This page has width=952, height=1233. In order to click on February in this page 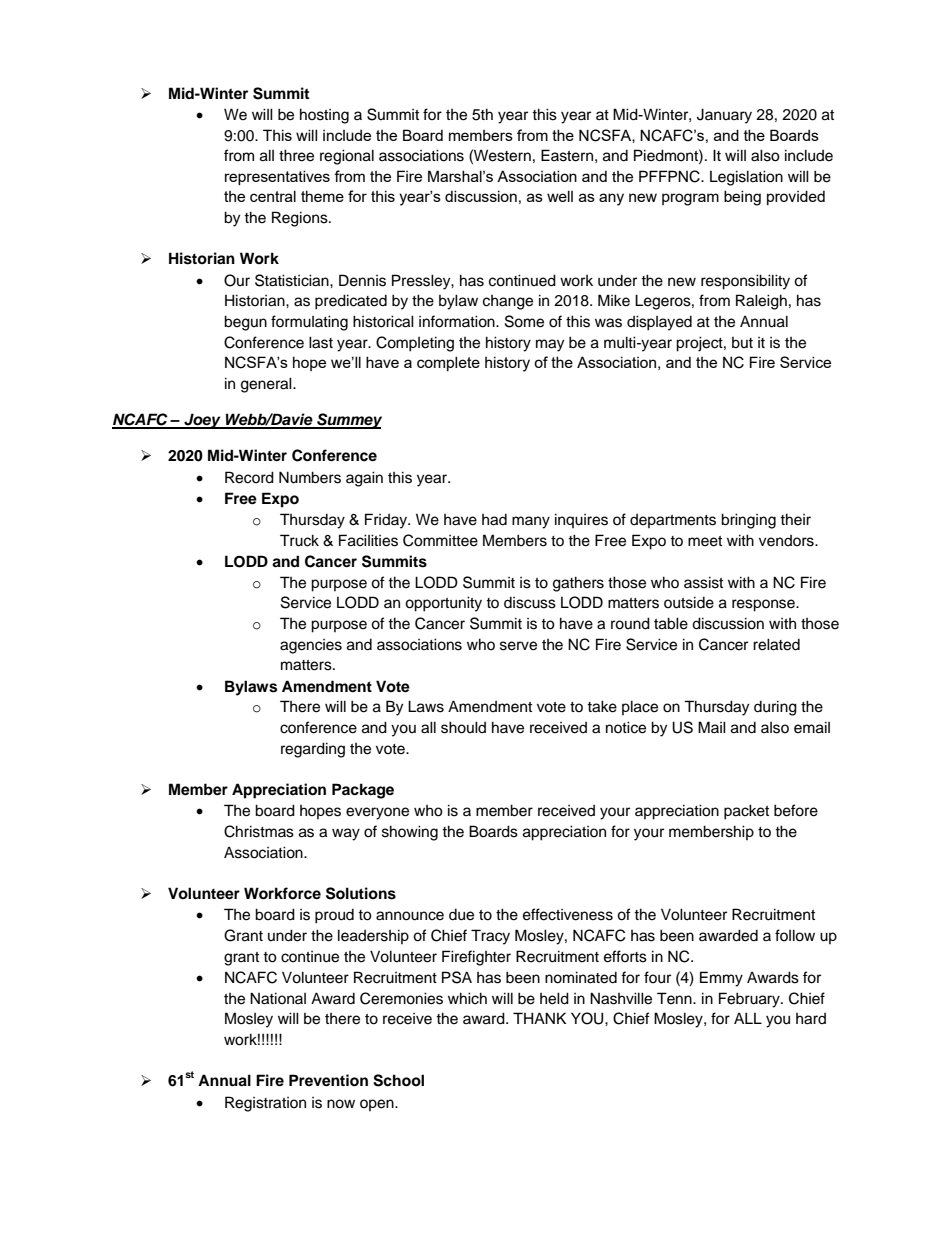, I will do `click(750, 1000)`.
